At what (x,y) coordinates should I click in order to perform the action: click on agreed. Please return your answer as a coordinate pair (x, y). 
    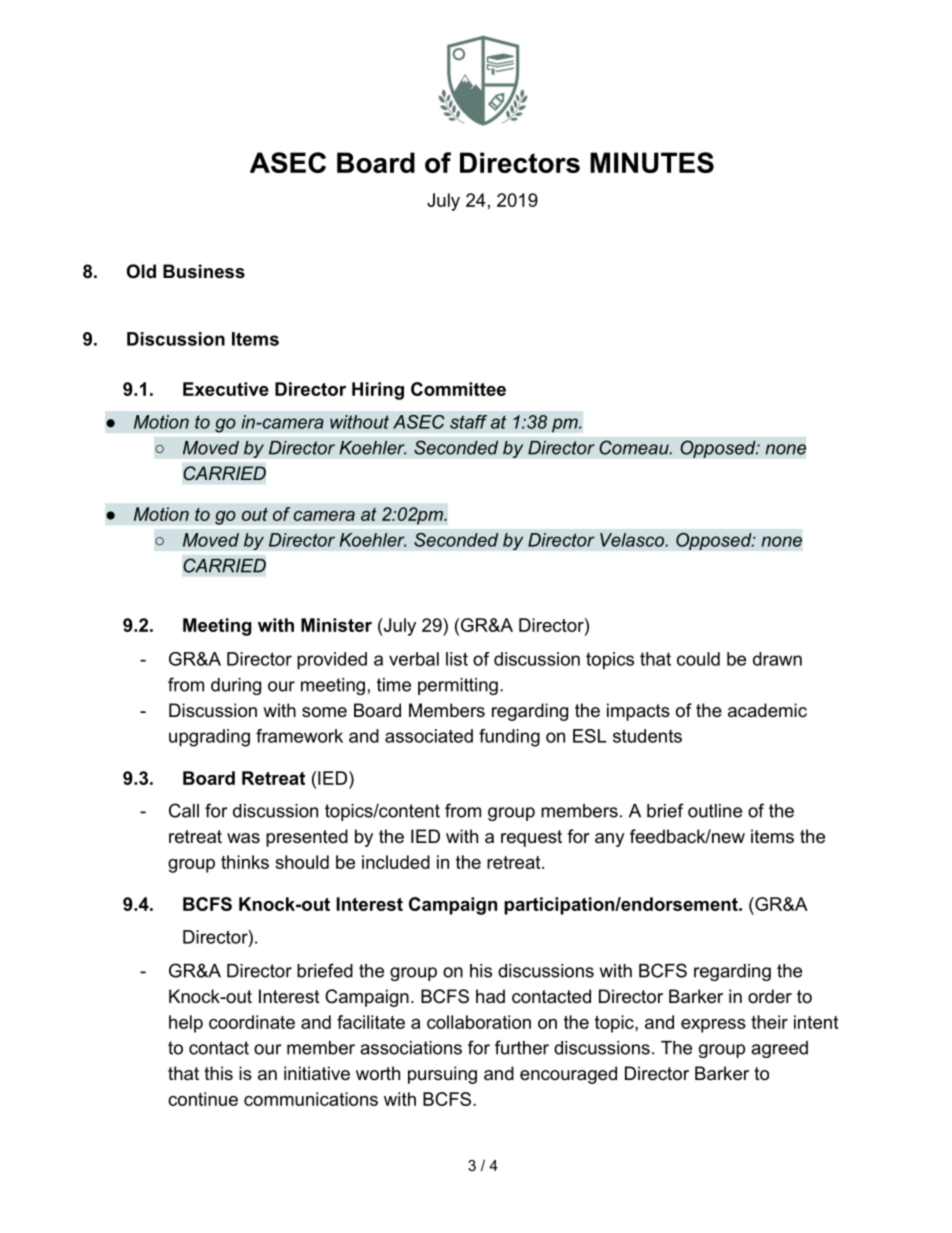
    Looking at the image, I should click on (779, 1049).
